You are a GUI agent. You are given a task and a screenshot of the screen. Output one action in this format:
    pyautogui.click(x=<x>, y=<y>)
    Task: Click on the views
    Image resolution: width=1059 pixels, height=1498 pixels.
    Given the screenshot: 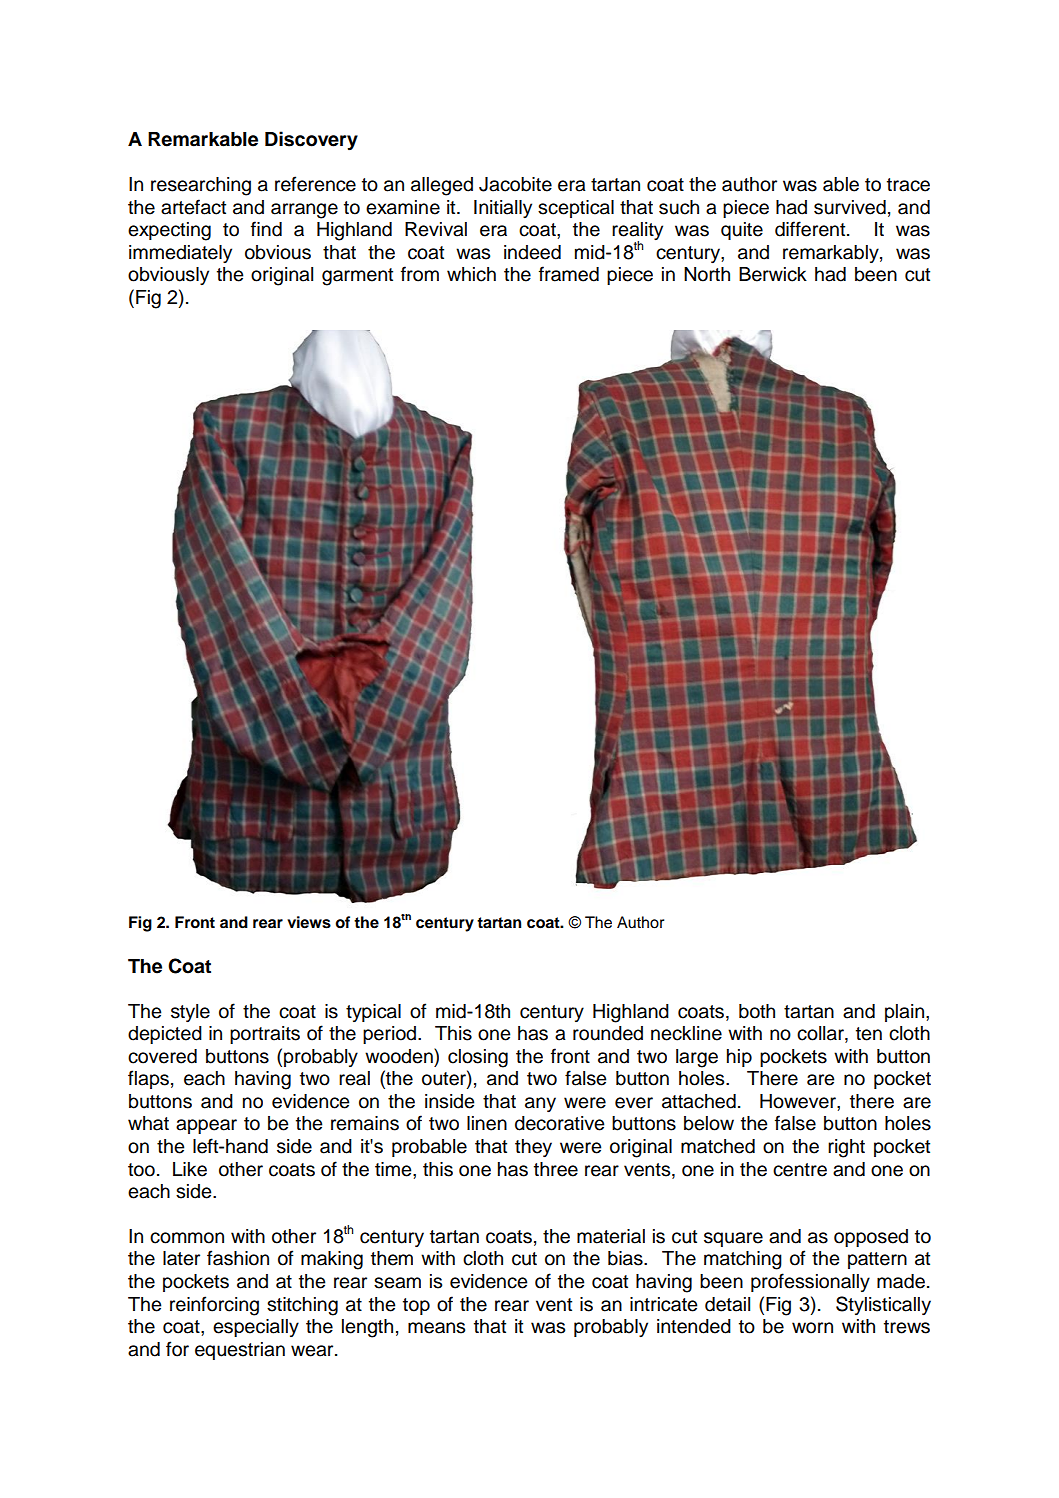 What is the action you would take?
    pyautogui.click(x=309, y=922)
